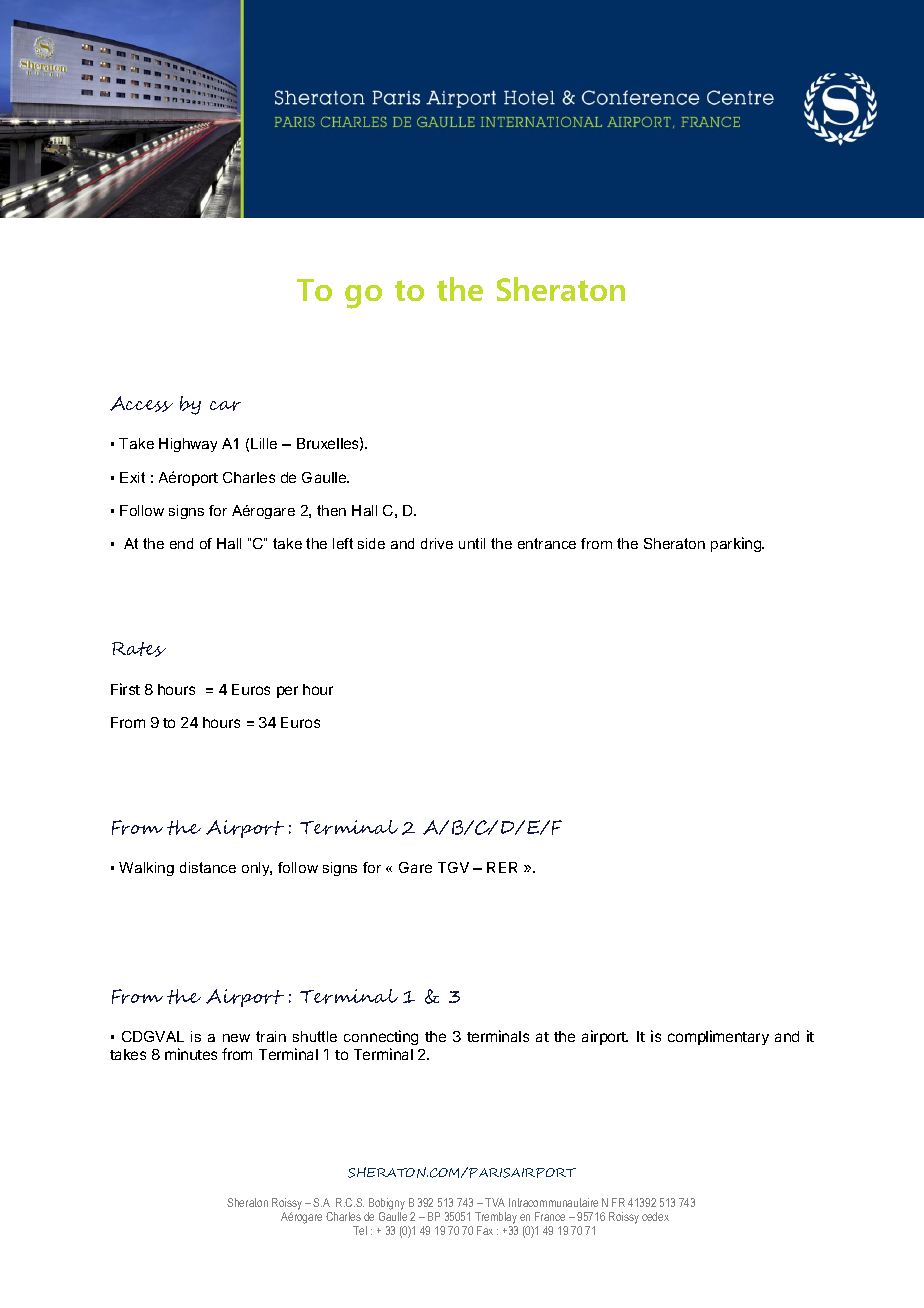 This screenshot has width=924, height=1308. I want to click on drive, so click(437, 543).
